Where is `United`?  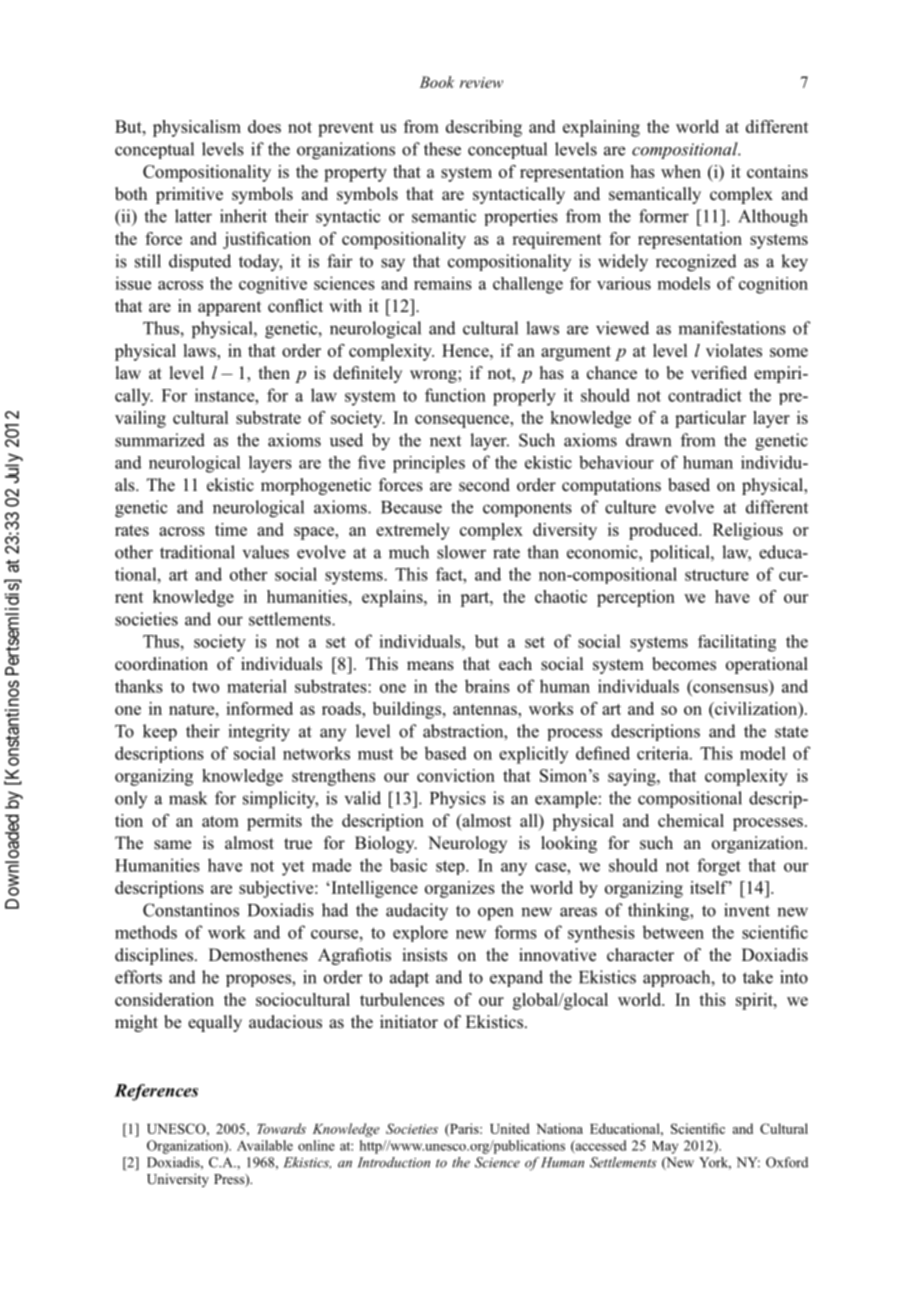 United is located at coordinates (510, 1128).
